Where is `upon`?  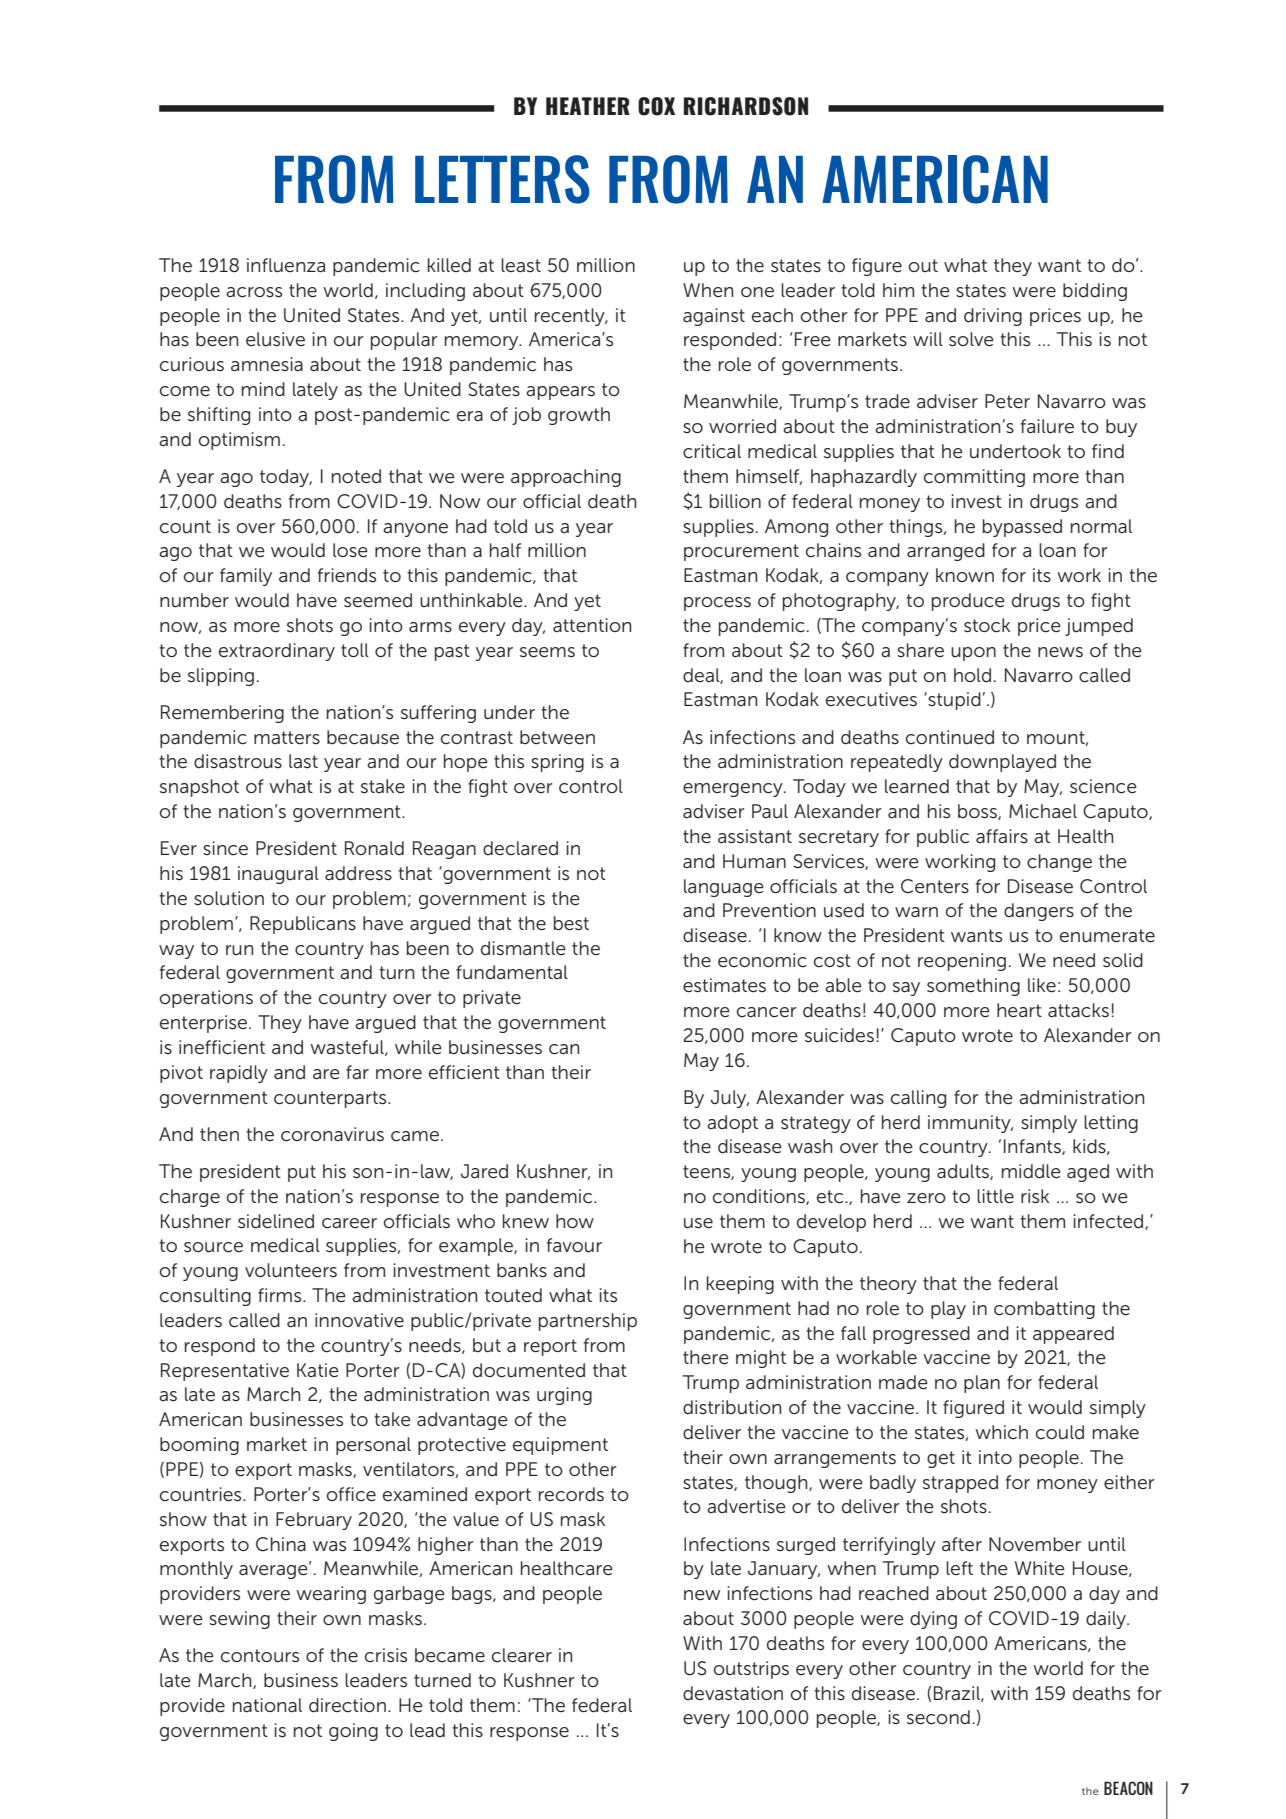 upon is located at coordinates (973, 654).
